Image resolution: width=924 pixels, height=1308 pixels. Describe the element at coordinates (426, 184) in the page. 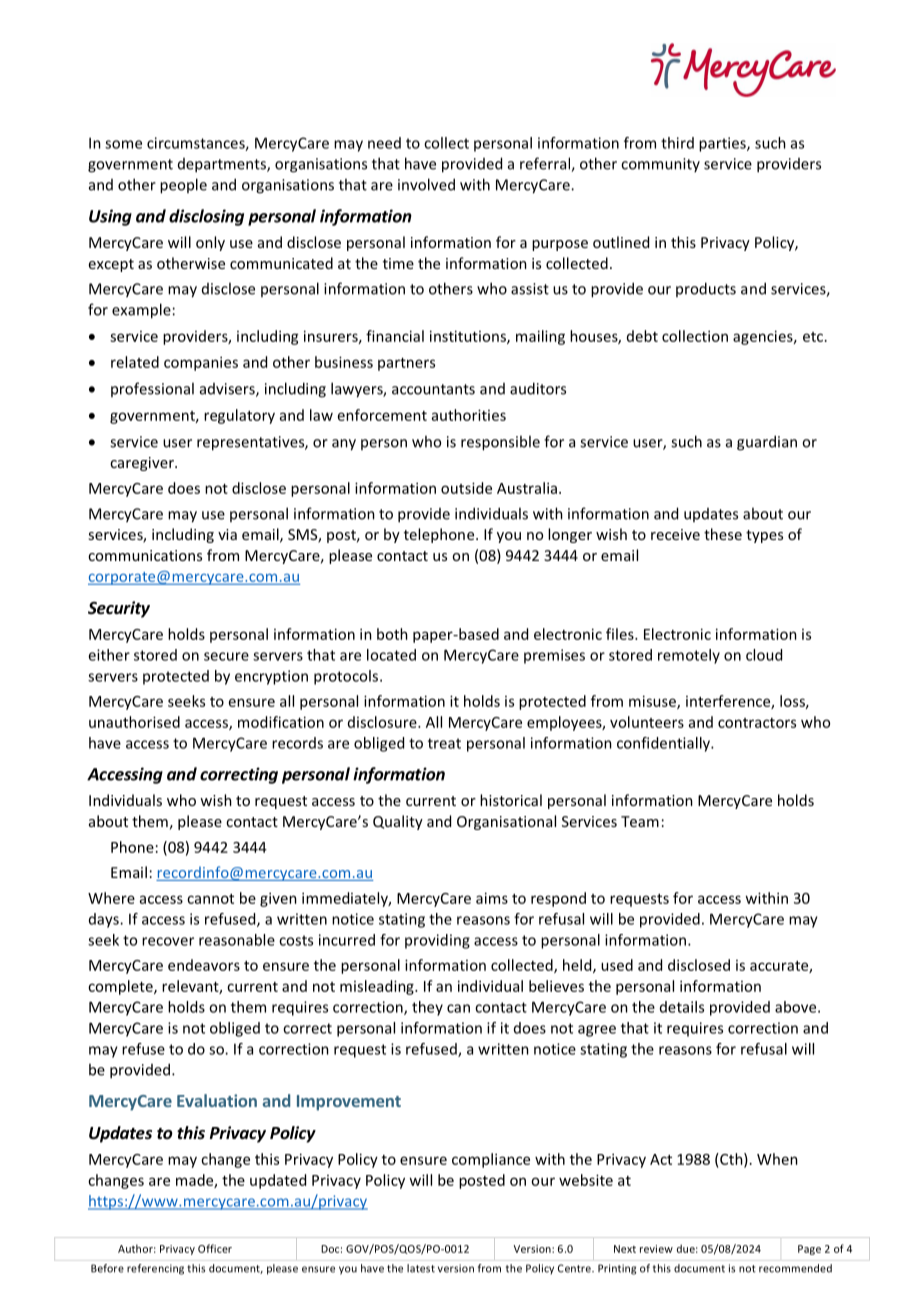

I see `involved` at that location.
